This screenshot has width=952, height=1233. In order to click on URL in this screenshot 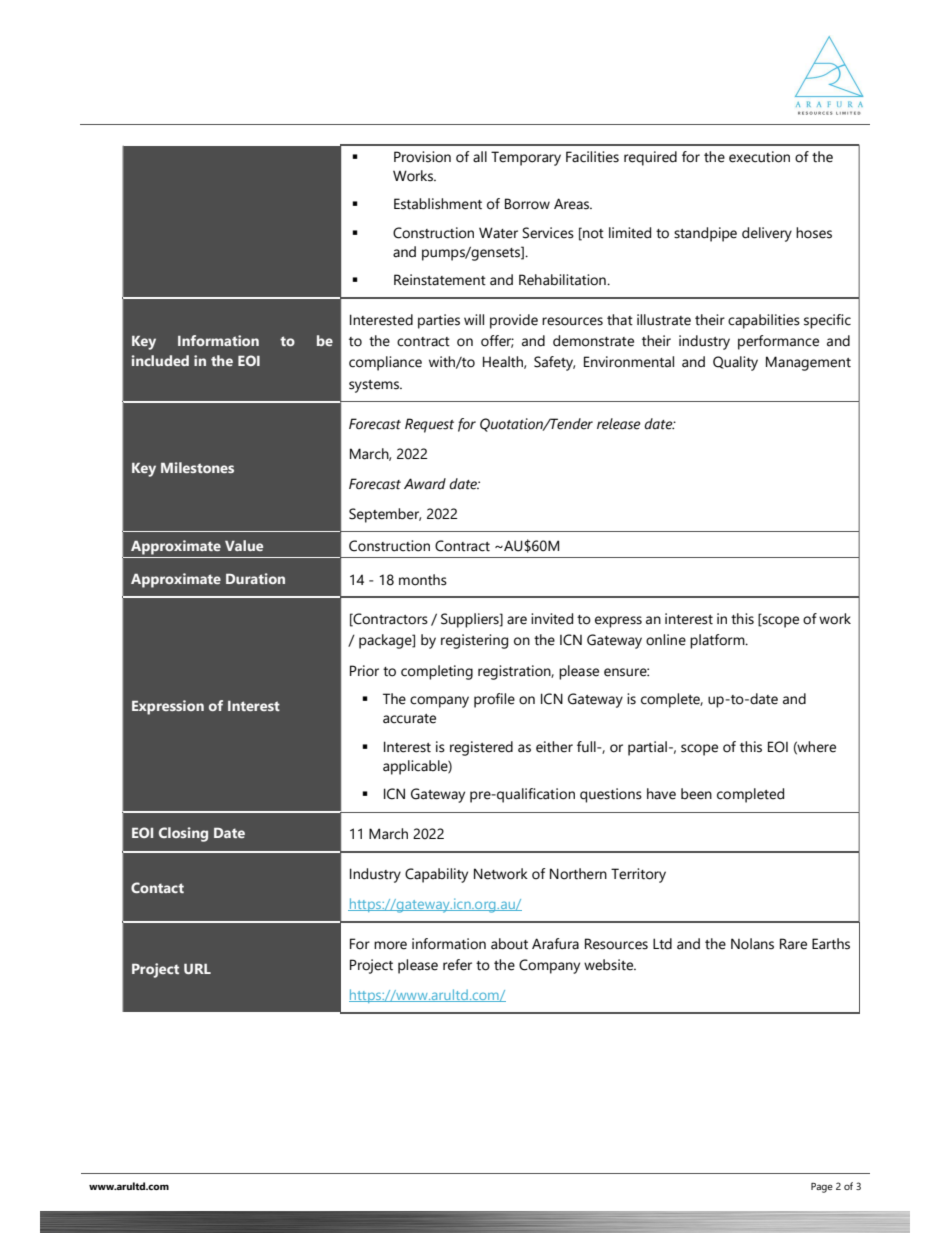, I will do `click(197, 969)`.
